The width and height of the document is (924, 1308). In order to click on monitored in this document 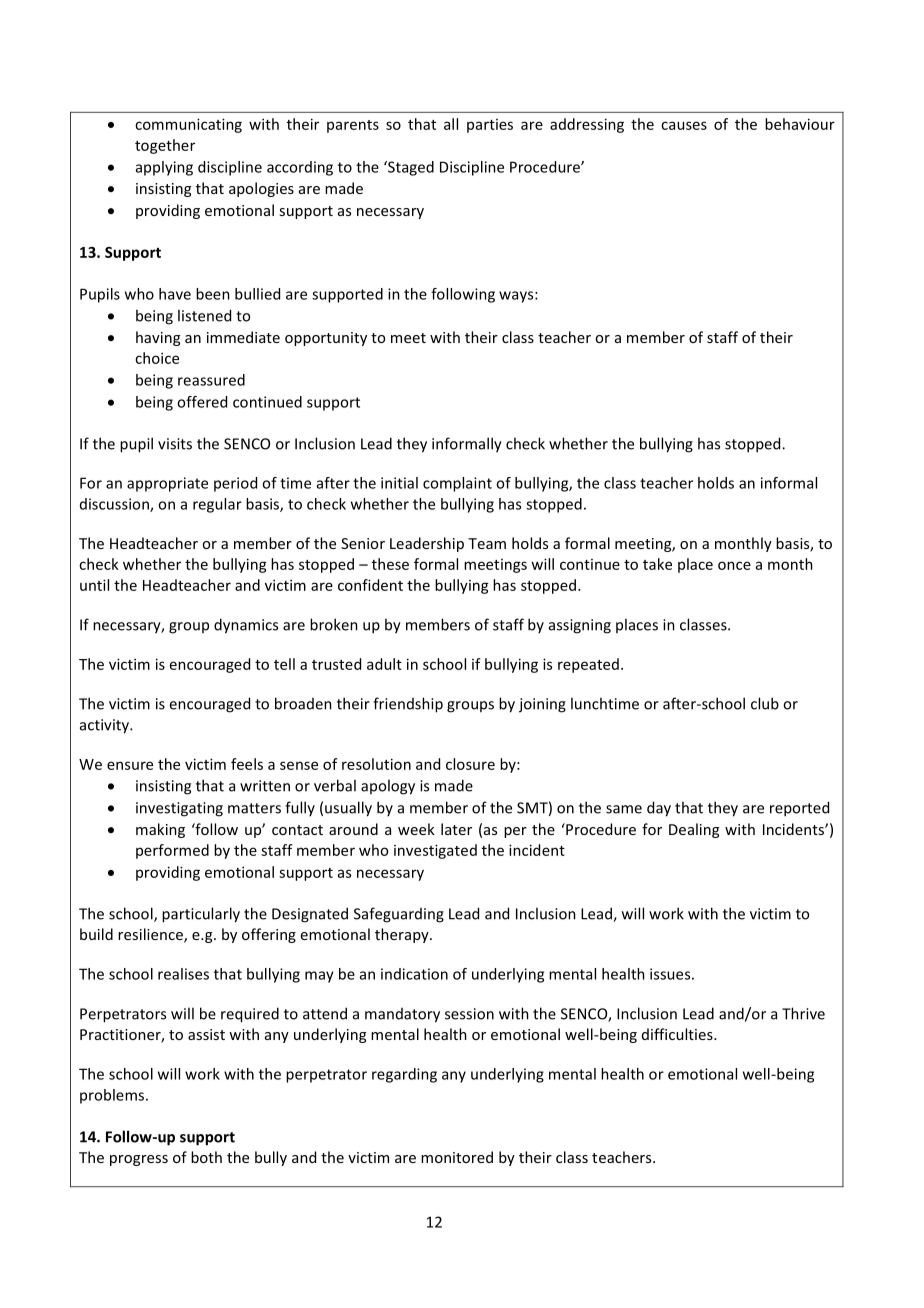, I will do `click(457, 1157)`.
